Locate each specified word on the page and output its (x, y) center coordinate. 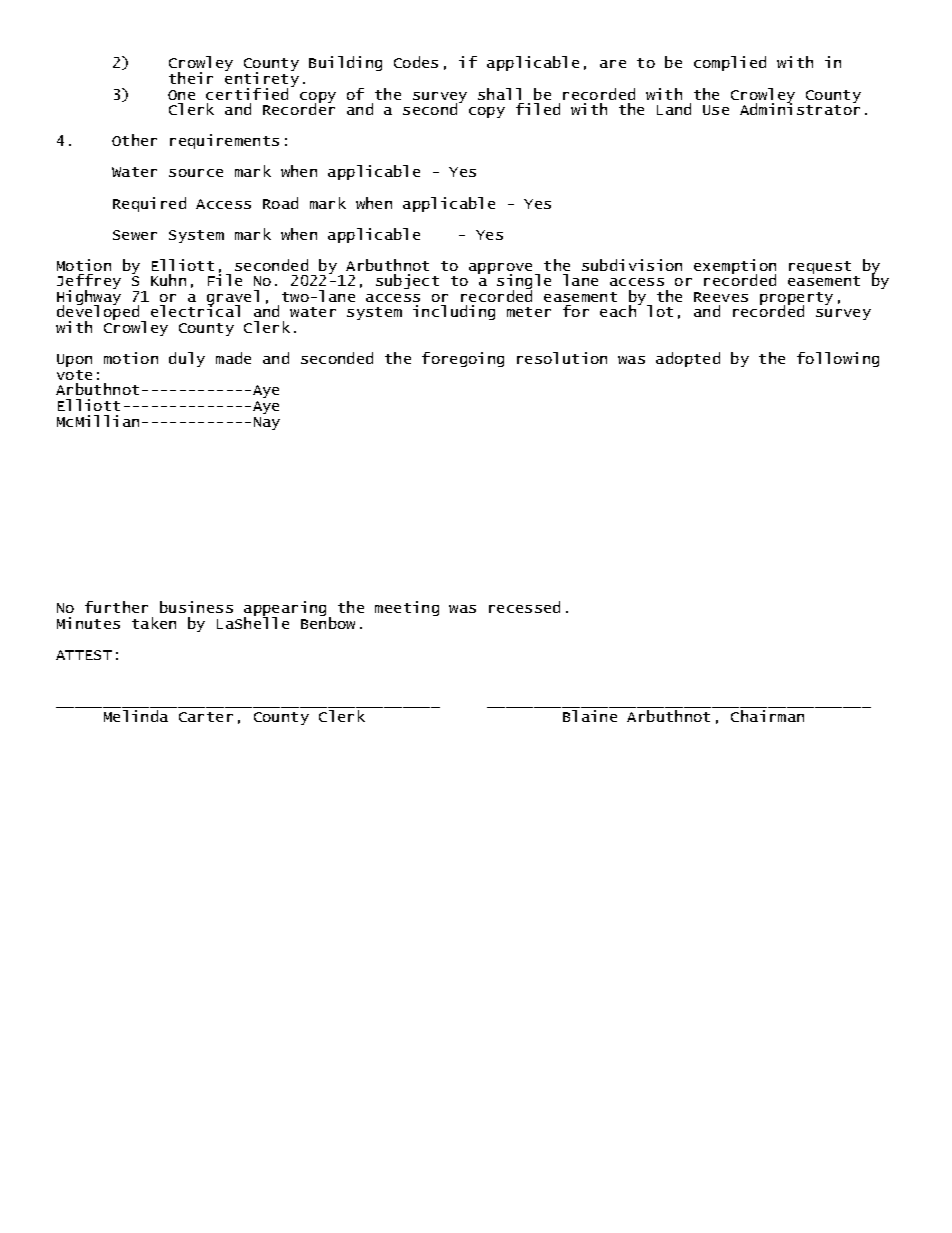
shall (499, 94)
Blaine (590, 716)
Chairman (767, 716)
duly (187, 359)
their (191, 78)
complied (730, 63)
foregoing (463, 359)
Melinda (136, 716)
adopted (688, 359)
